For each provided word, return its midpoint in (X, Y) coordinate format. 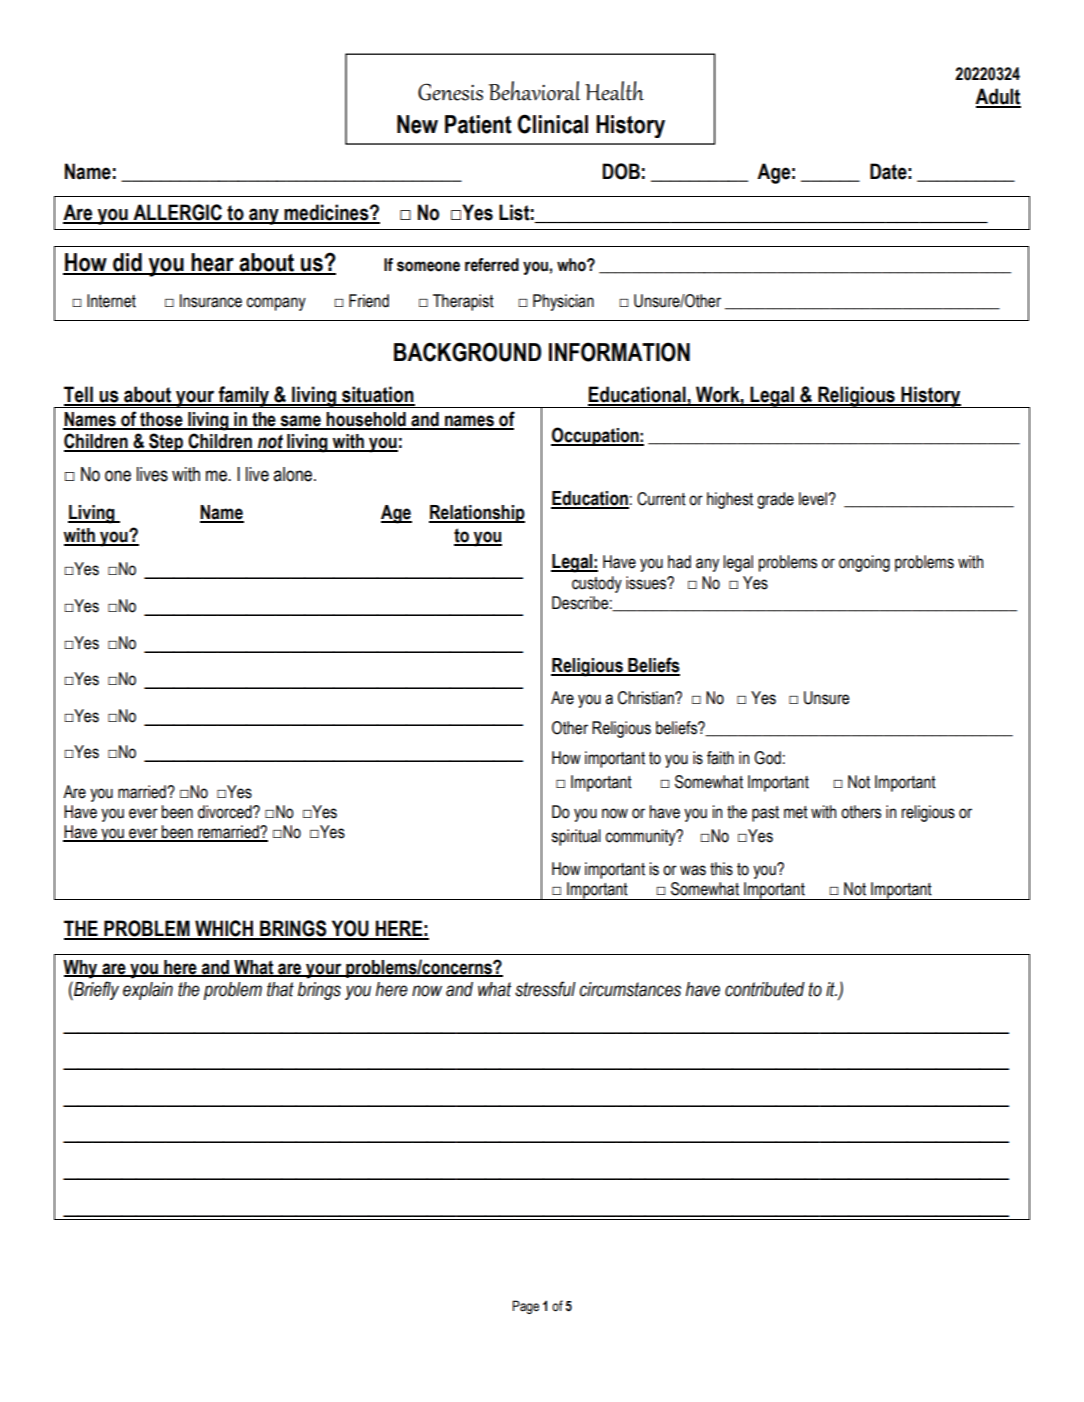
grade (775, 500)
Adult (998, 97)
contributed (765, 989)
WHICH (224, 929)
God (767, 758)
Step (166, 442)
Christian (647, 698)
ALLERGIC (177, 213)
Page (525, 1307)
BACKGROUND (467, 352)
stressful (545, 989)
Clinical (553, 124)
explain (148, 991)
